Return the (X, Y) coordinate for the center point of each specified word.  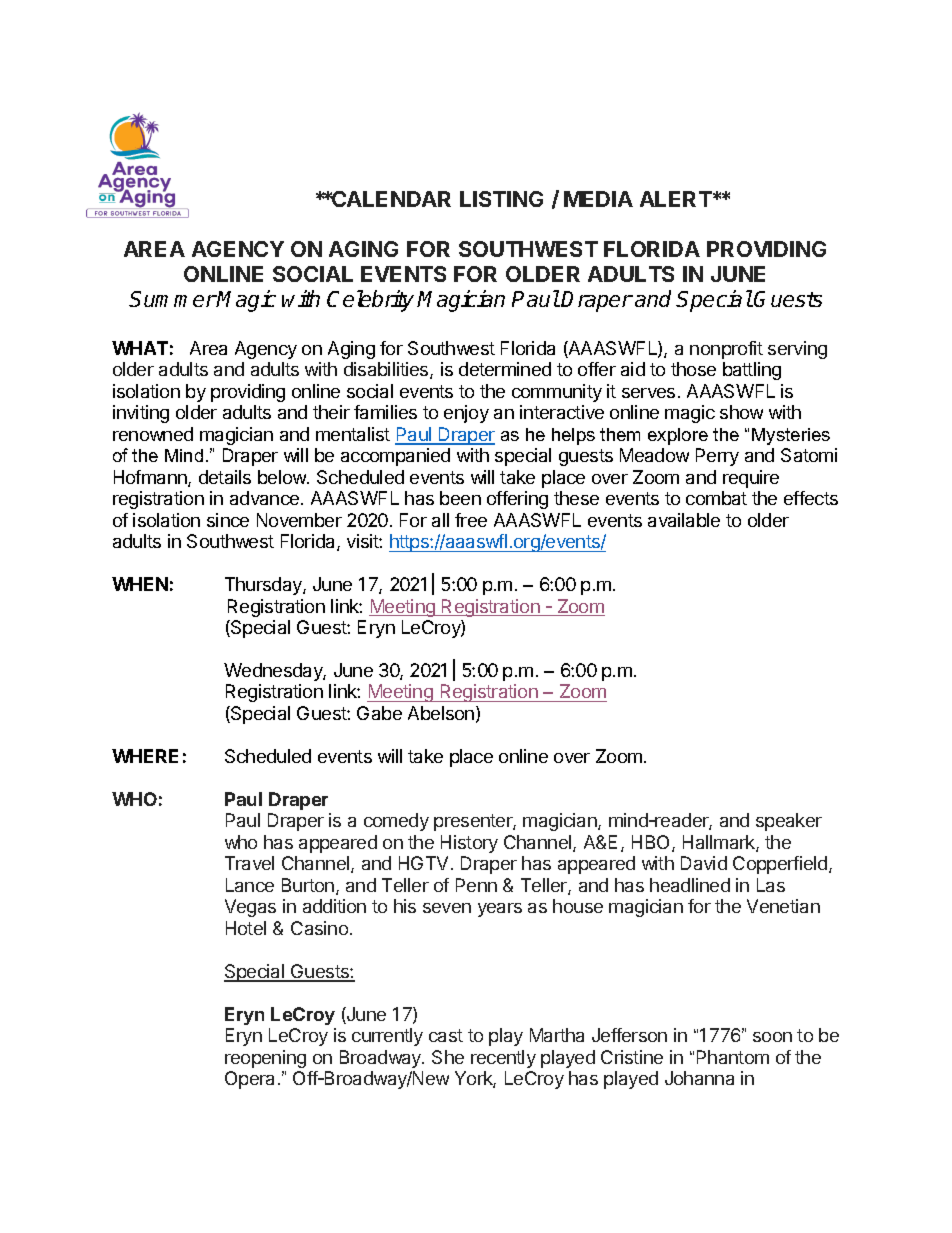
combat (716, 498)
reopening (265, 1059)
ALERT (677, 199)
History (469, 844)
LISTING (501, 199)
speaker (789, 822)
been (460, 498)
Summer (173, 299)
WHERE (145, 756)
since (228, 520)
